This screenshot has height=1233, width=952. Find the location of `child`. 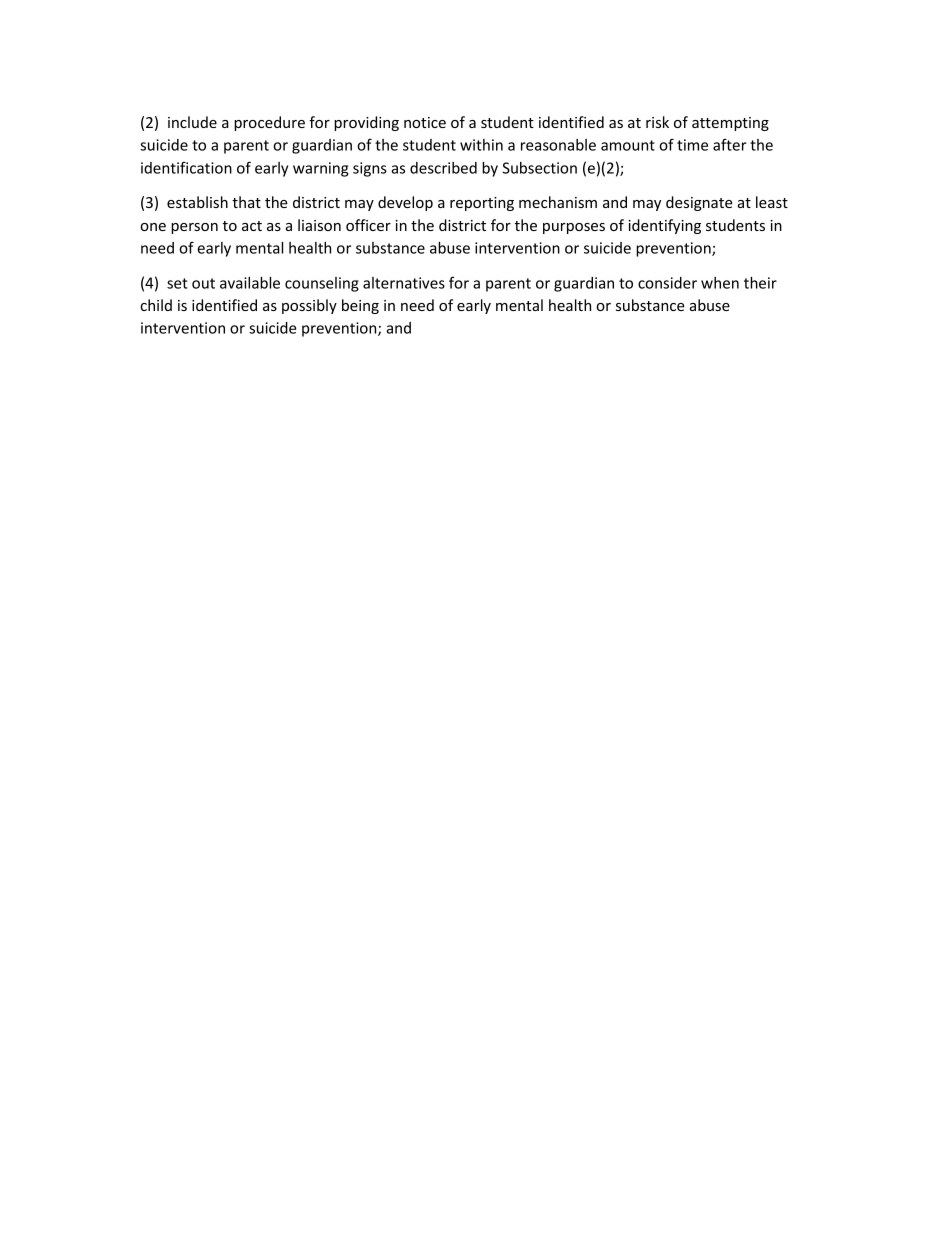

child is located at coordinates (156, 305).
